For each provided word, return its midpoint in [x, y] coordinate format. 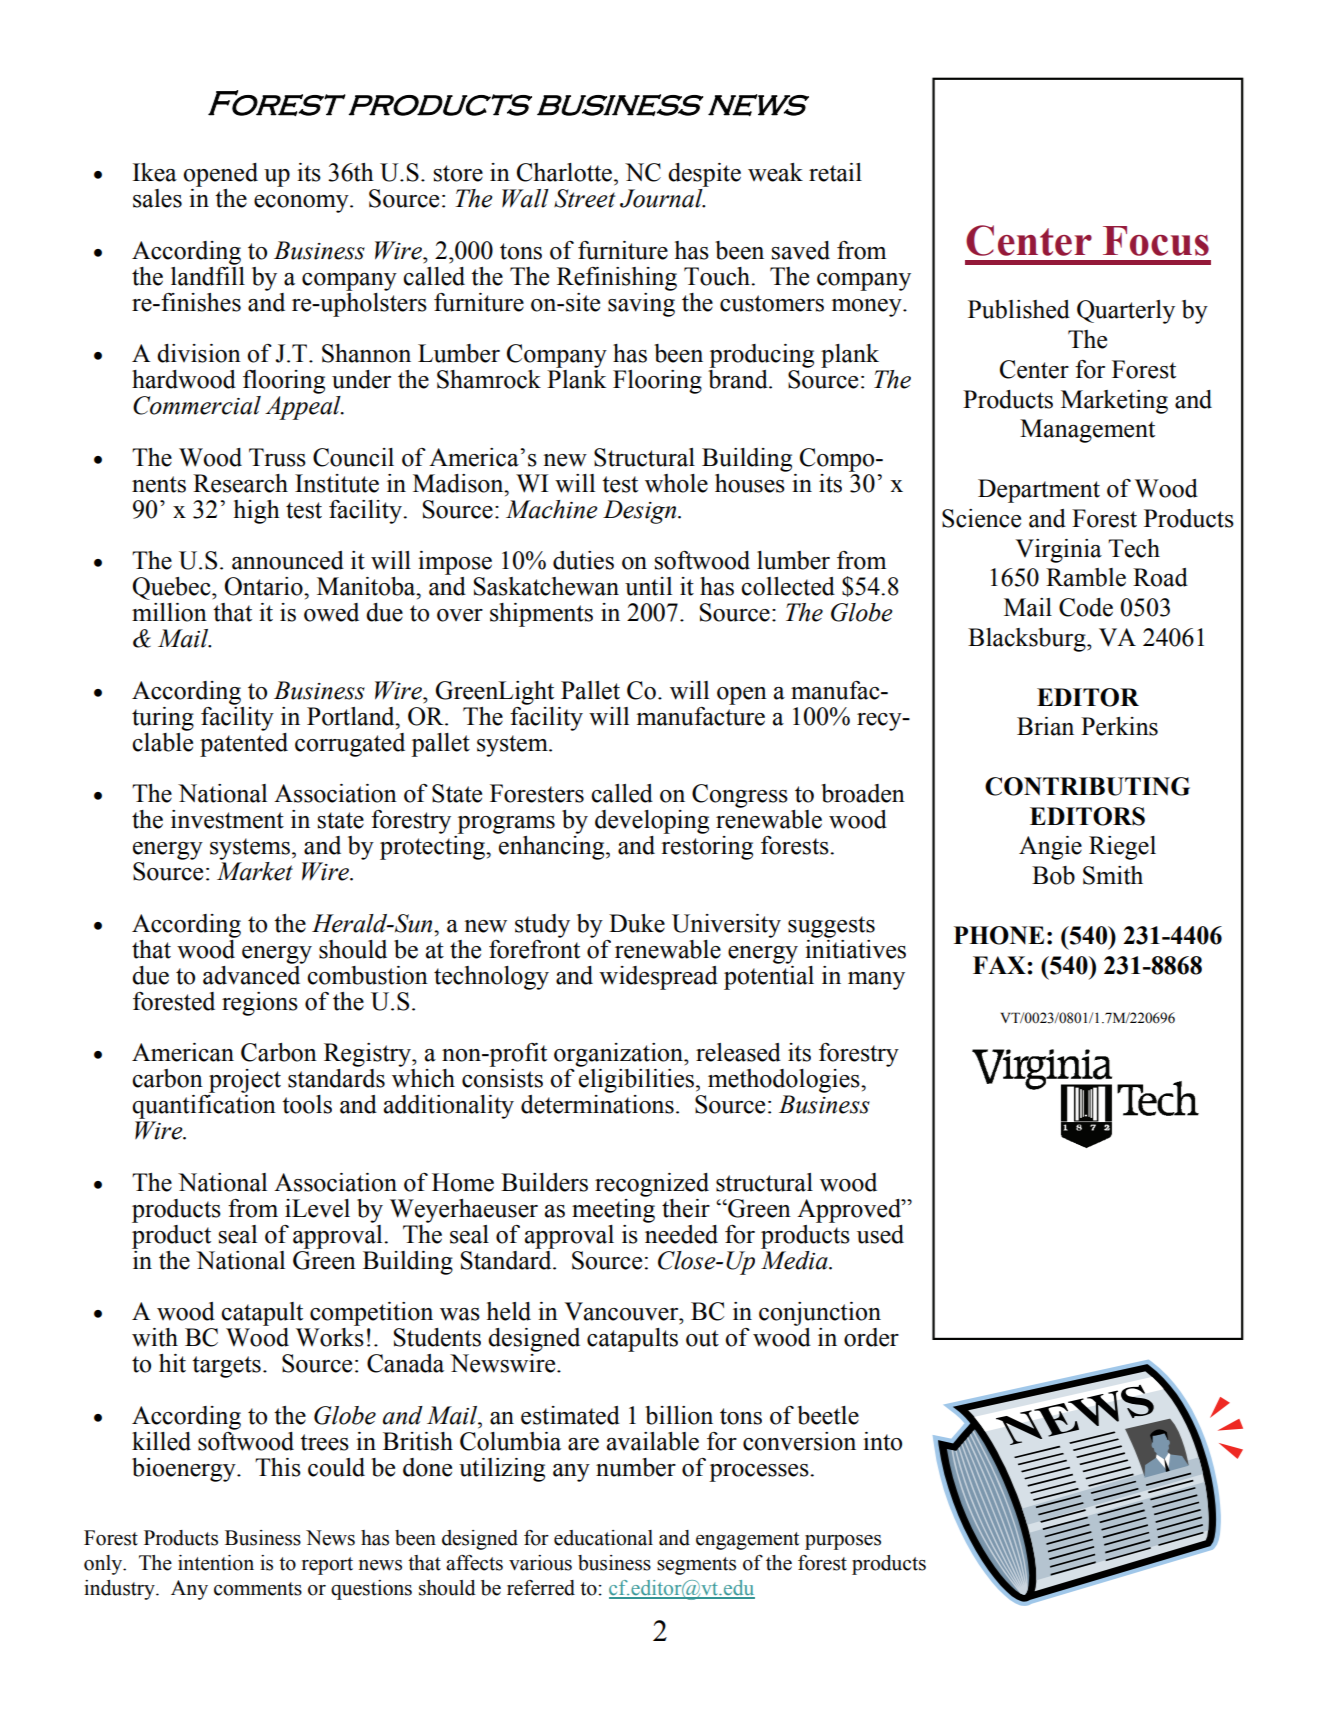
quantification [204, 1107]
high [257, 512]
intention [216, 1563]
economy [302, 204]
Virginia [1058, 551]
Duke [637, 923]
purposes [843, 1542]
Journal [662, 198]
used [880, 1234]
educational [603, 1538]
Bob [1053, 875]
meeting [613, 1209]
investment [227, 819]
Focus [1156, 241]
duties [583, 560]
